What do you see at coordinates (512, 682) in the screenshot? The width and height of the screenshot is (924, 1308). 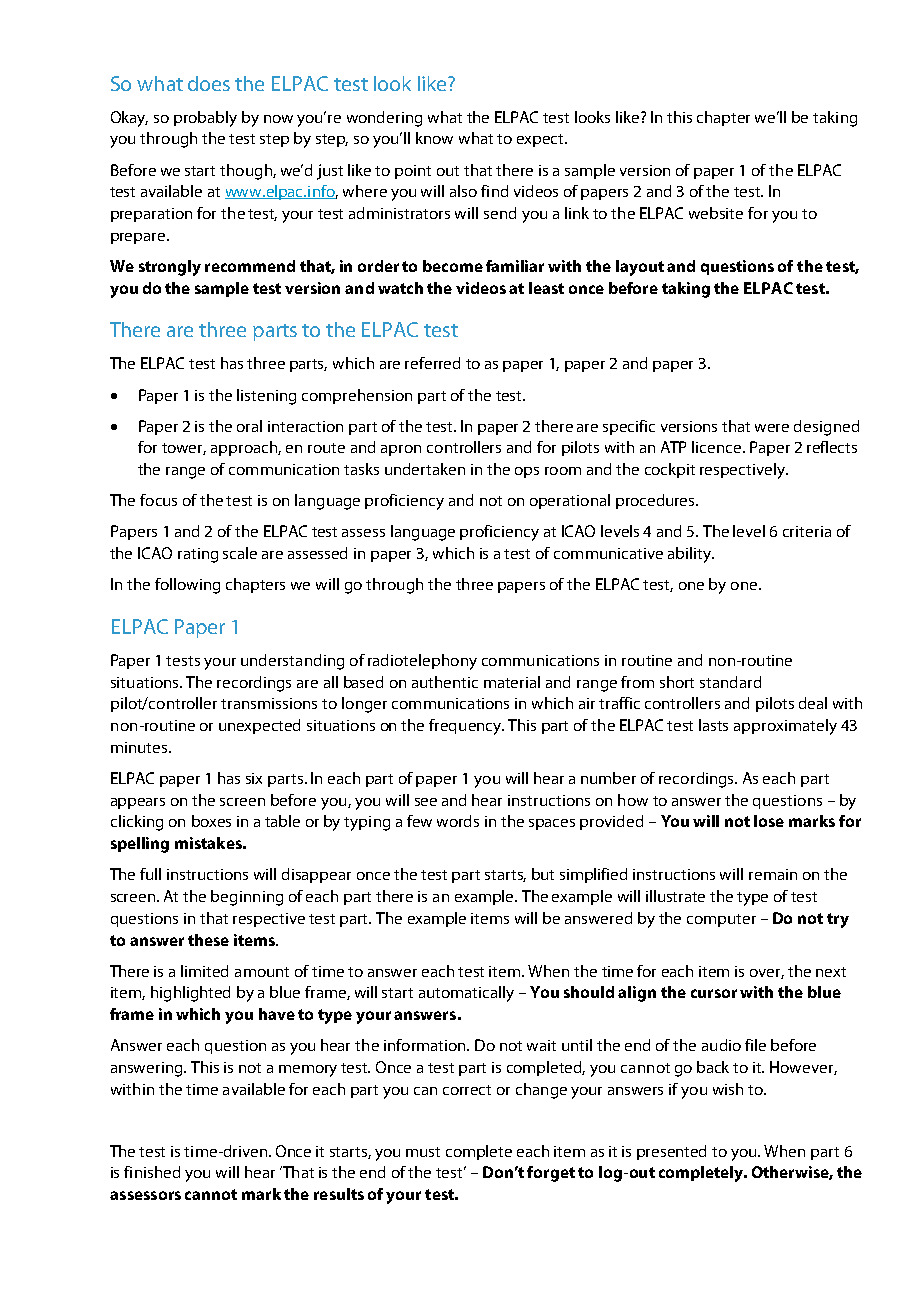 I see `material` at bounding box center [512, 682].
